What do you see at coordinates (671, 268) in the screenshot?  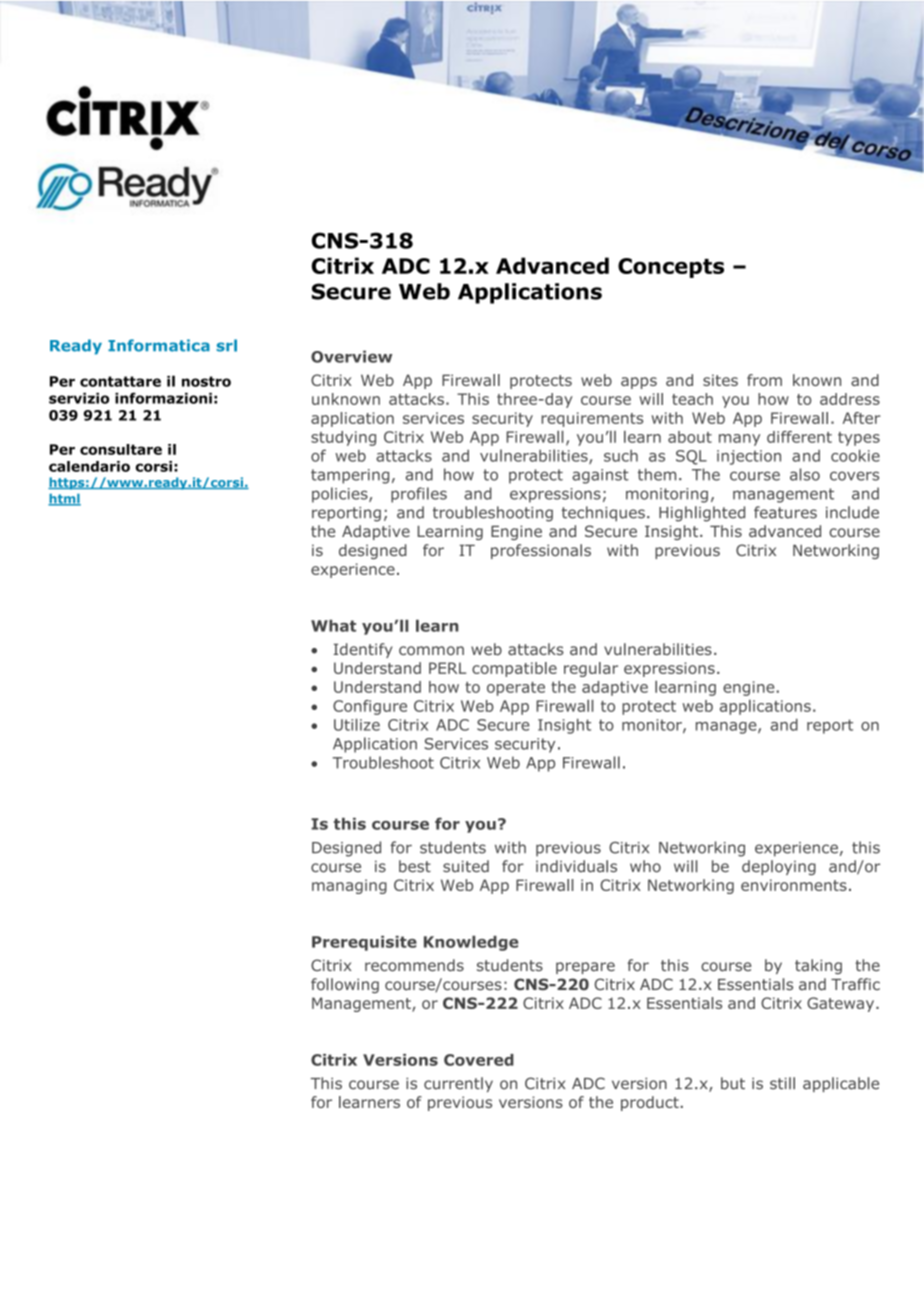 I see `Concepts` at bounding box center [671, 268].
